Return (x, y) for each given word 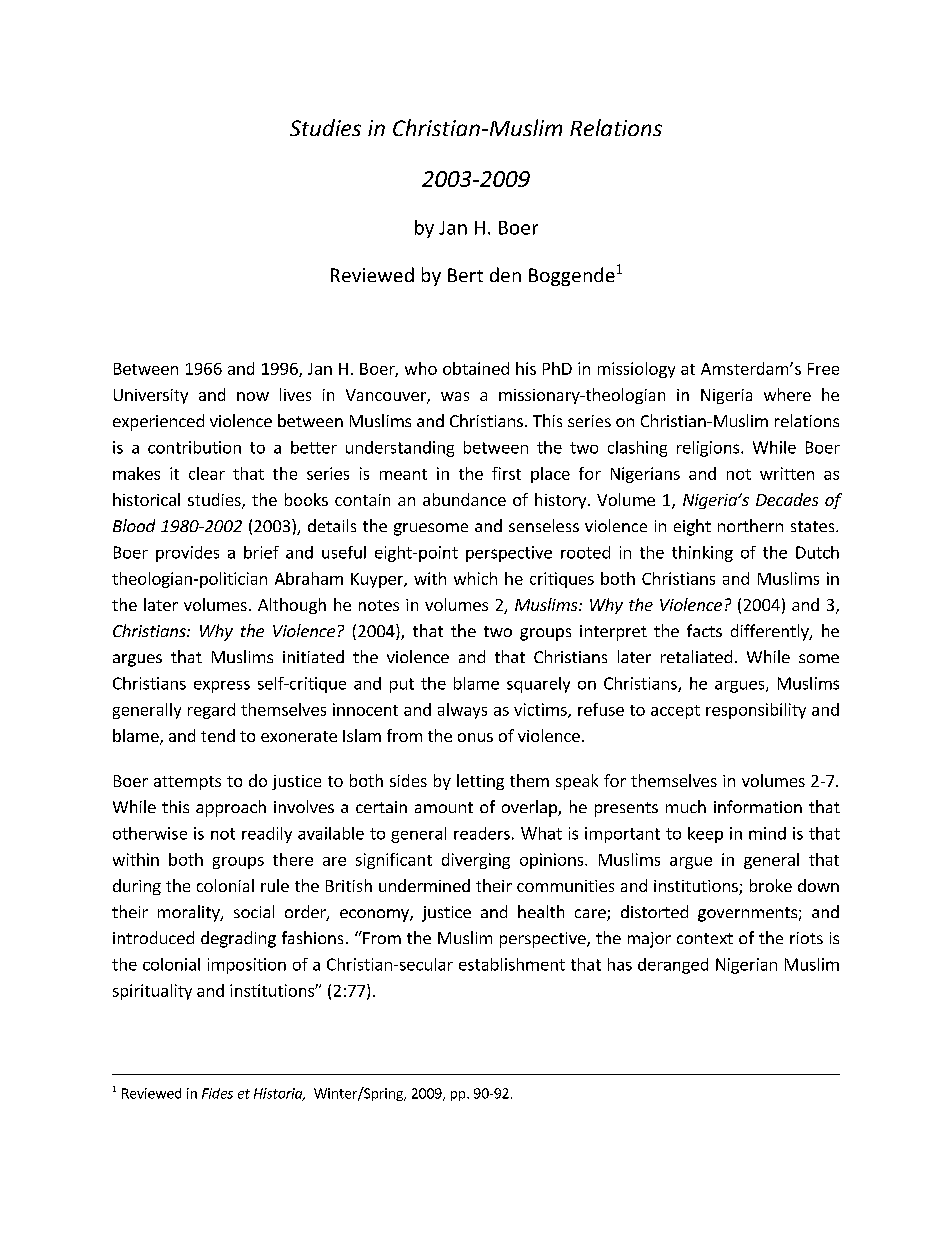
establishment (512, 964)
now (253, 396)
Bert (465, 275)
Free (823, 369)
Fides (217, 1093)
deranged (673, 966)
